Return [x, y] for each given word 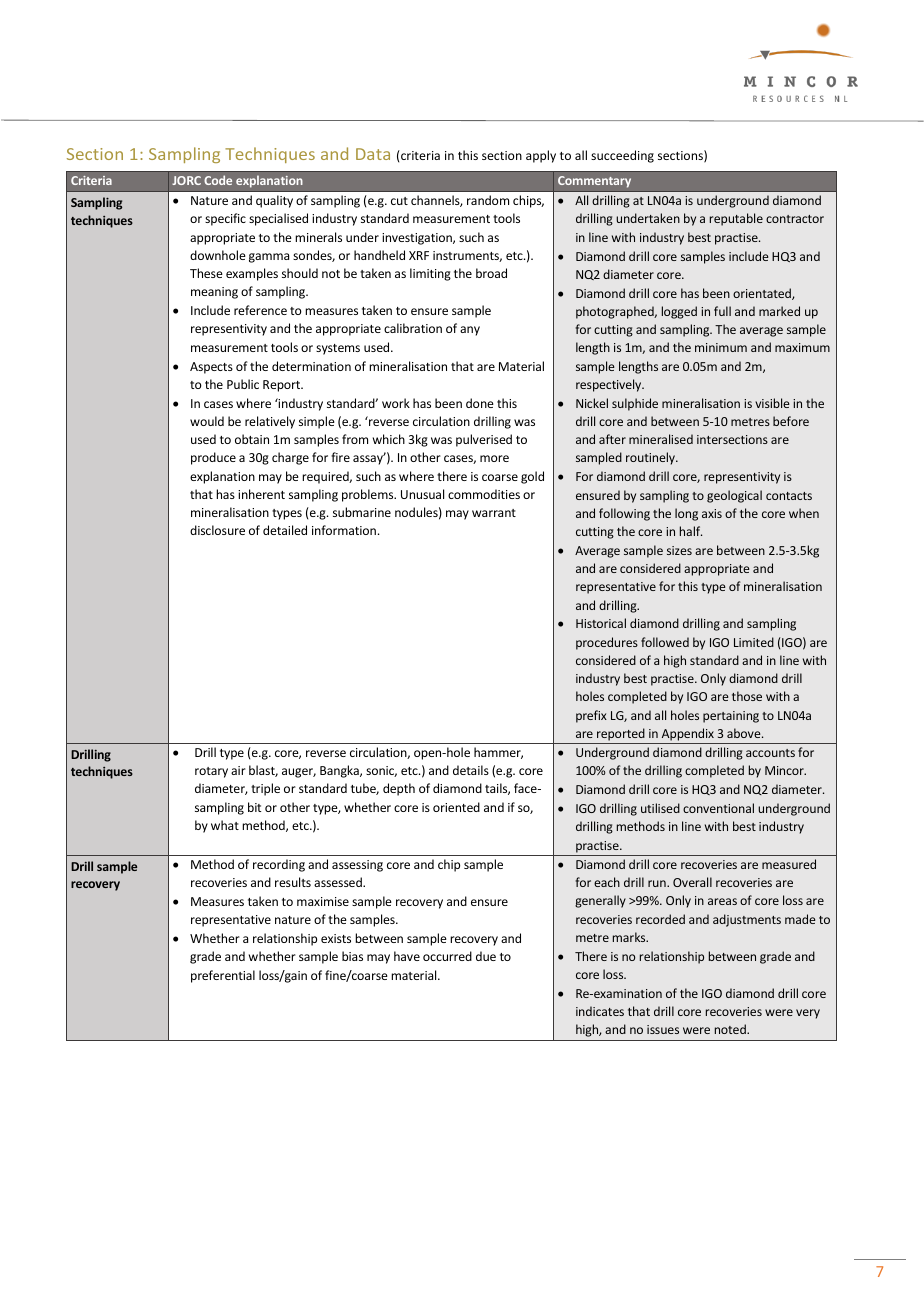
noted [731, 1029]
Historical [601, 623]
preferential [223, 976]
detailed [285, 530]
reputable [736, 219]
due [486, 956]
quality [274, 201]
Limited [754, 642]
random [488, 200]
